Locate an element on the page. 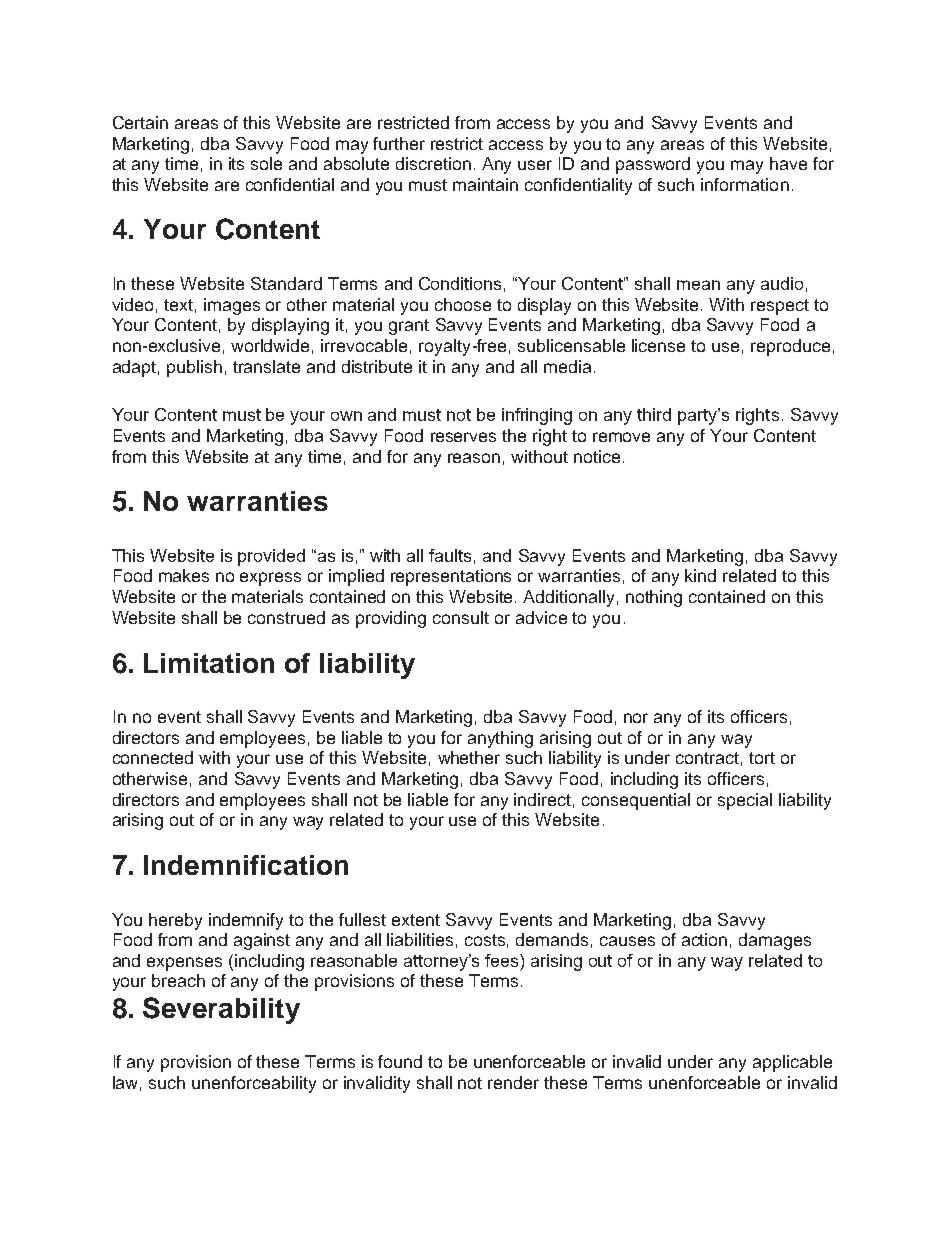 This image has height=1233, width=952. Severability is located at coordinates (221, 1010).
